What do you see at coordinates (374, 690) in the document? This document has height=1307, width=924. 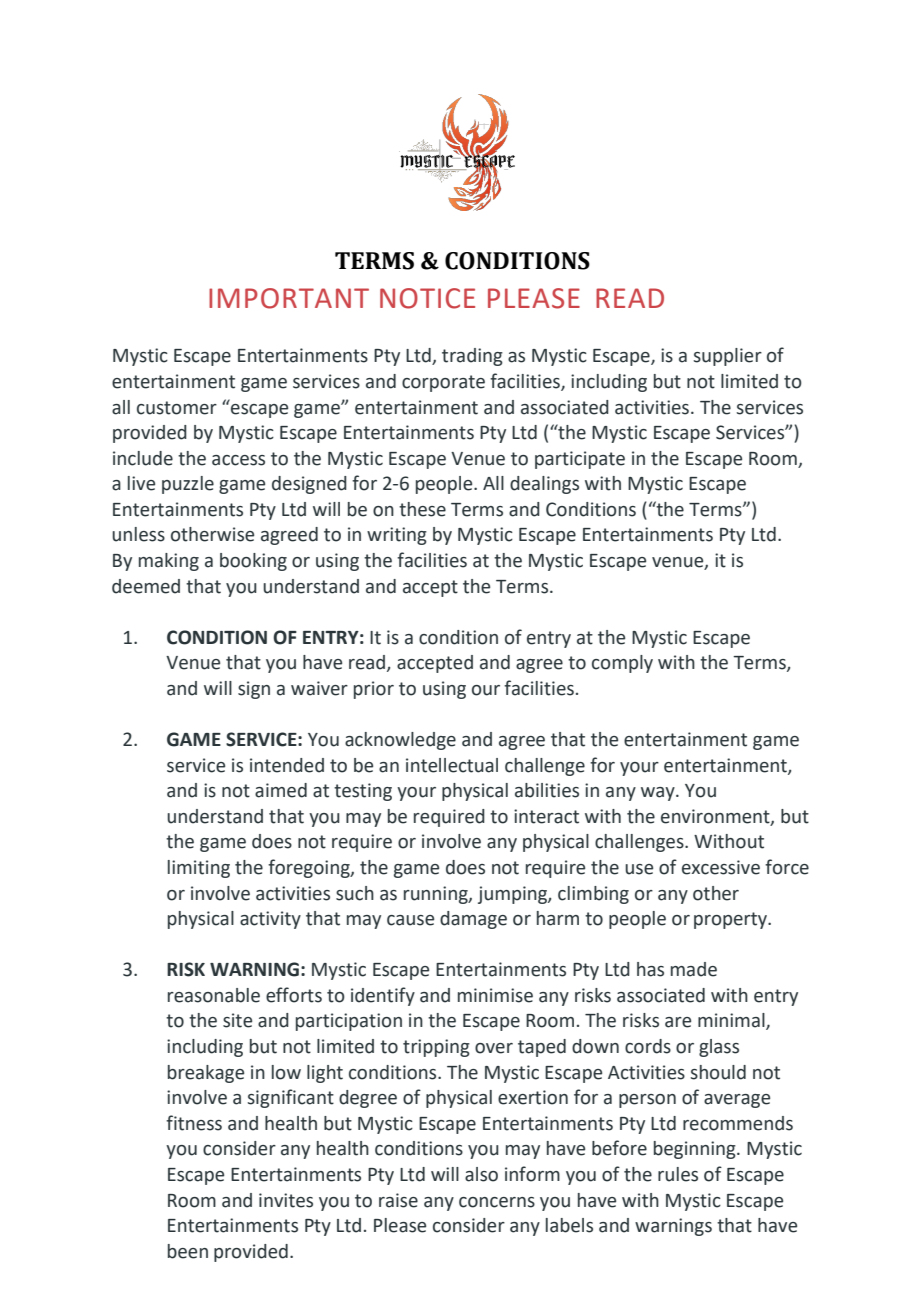 I see `prior` at bounding box center [374, 690].
